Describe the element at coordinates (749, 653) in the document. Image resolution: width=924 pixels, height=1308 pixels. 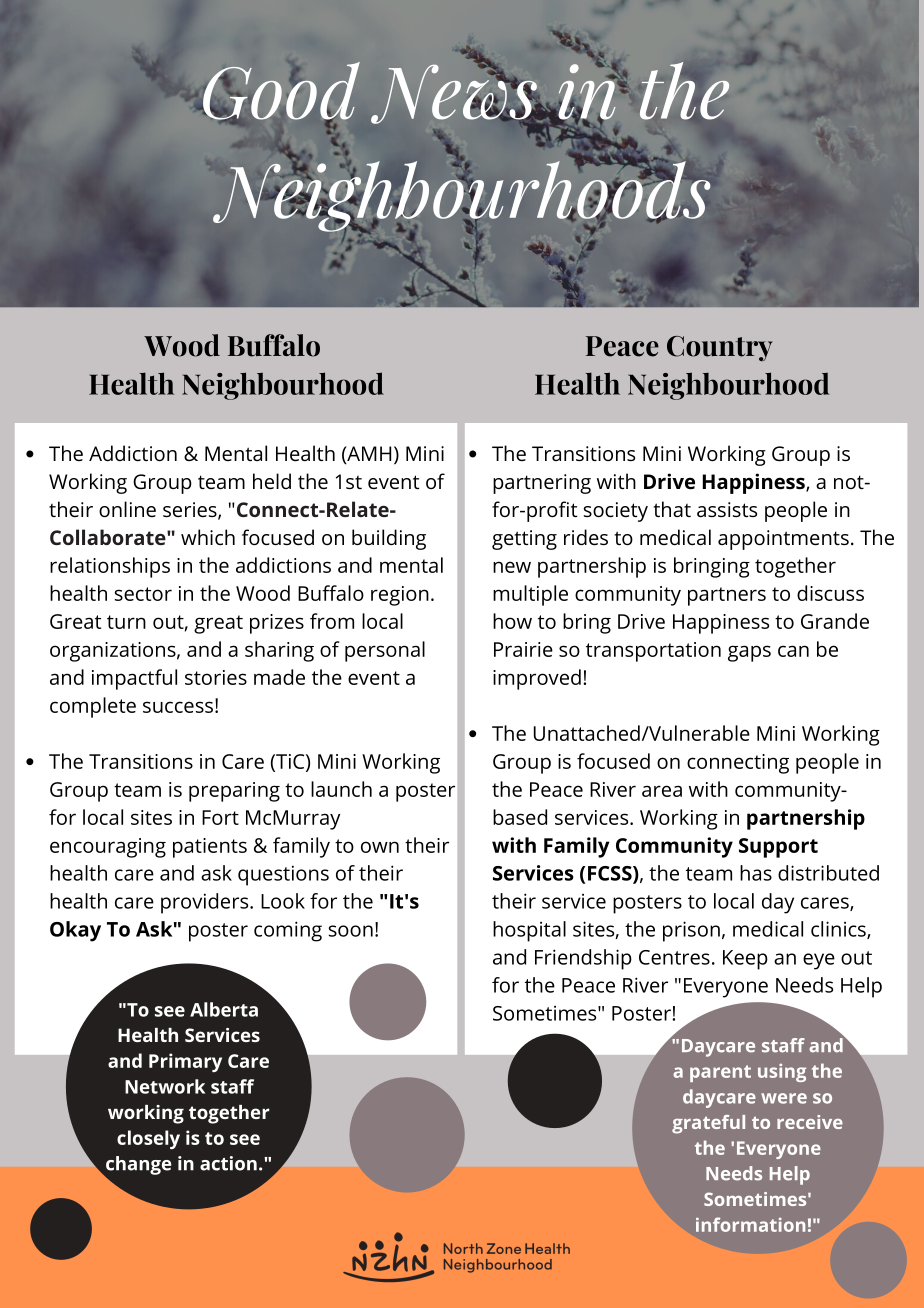
I see `gaps` at that location.
